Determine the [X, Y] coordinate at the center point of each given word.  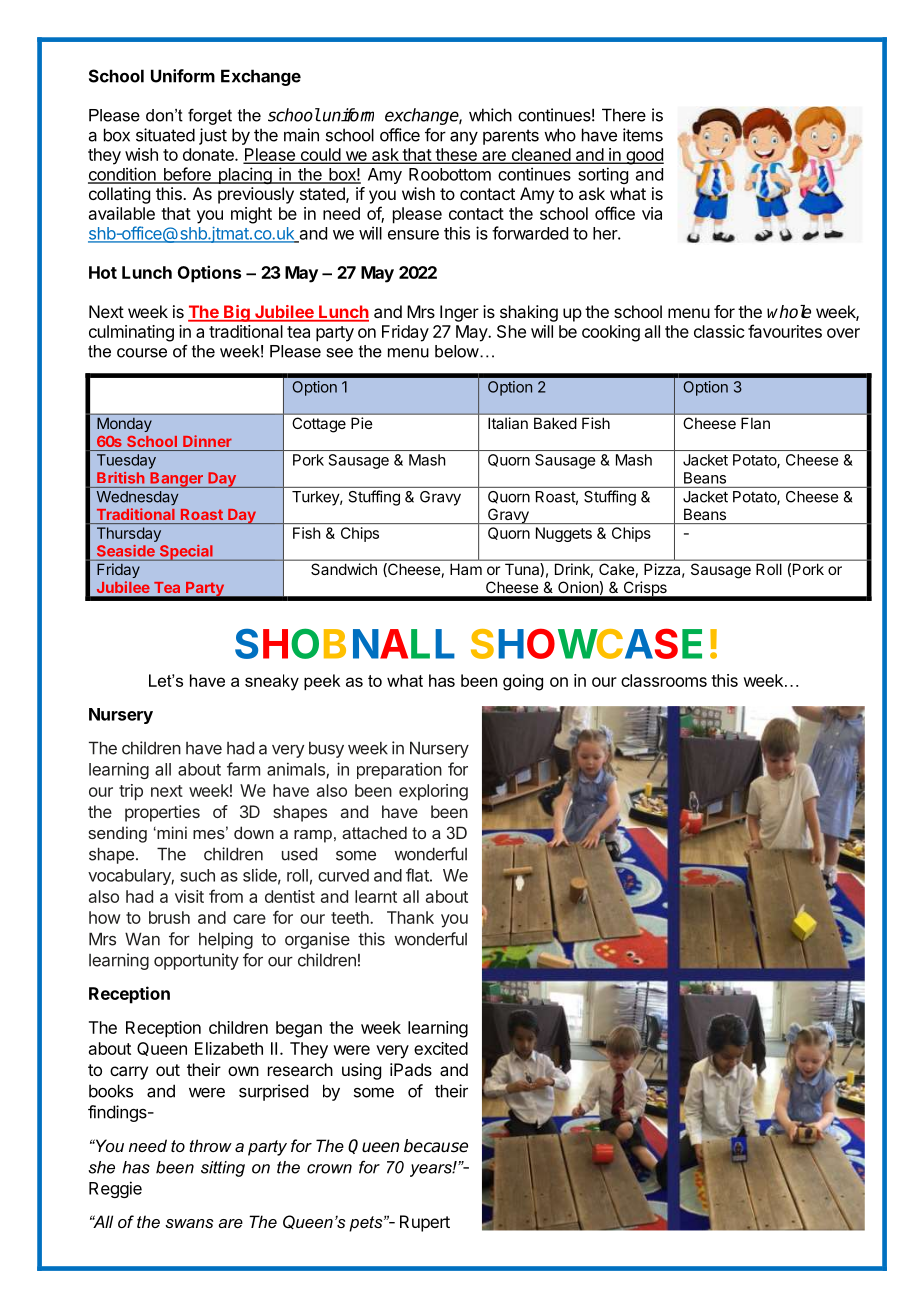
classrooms [664, 680]
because [436, 1146]
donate [209, 154]
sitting [223, 1169]
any [464, 138]
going [523, 682]
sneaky [272, 682]
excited [441, 1048]
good [644, 156]
